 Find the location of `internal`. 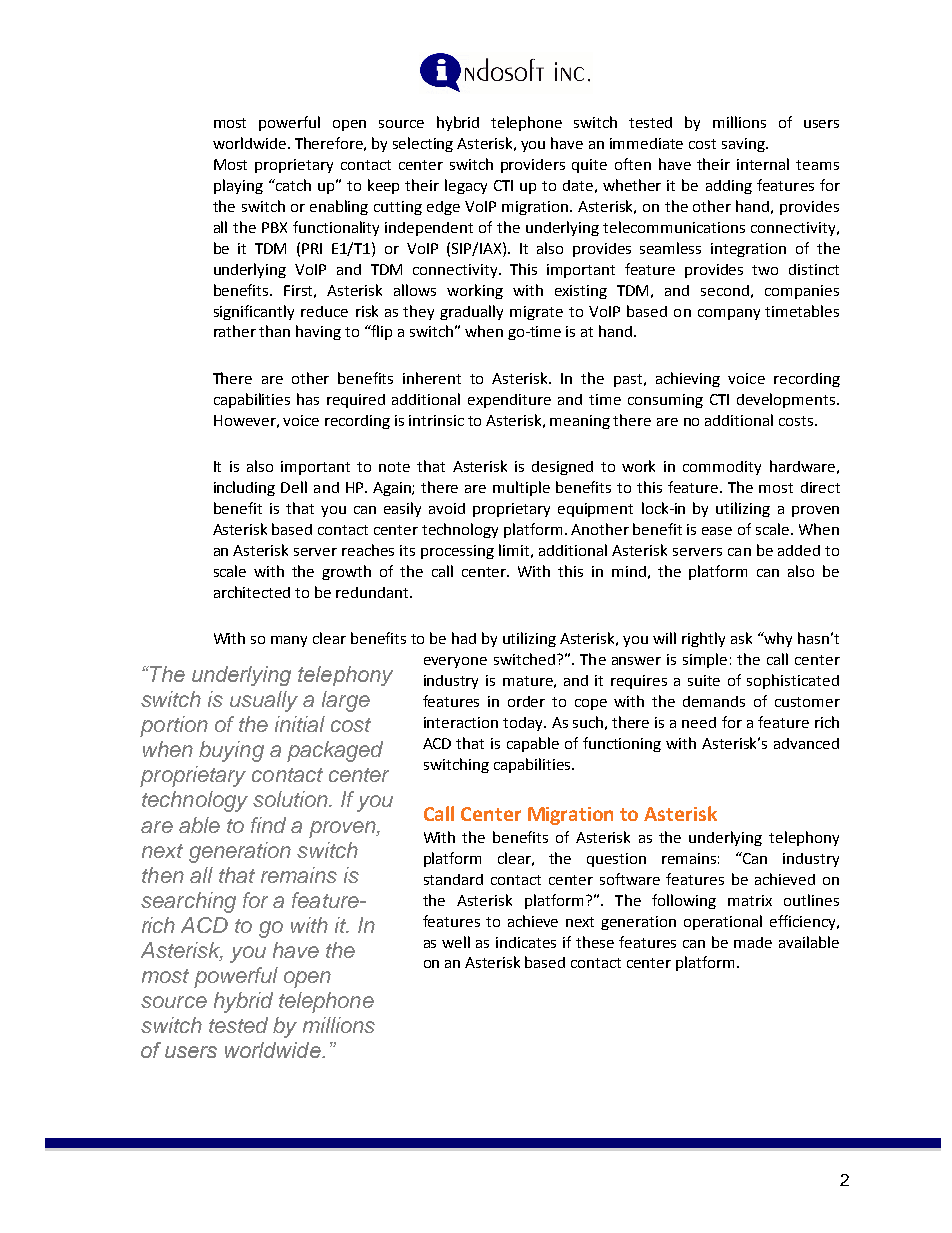

internal is located at coordinates (763, 164).
